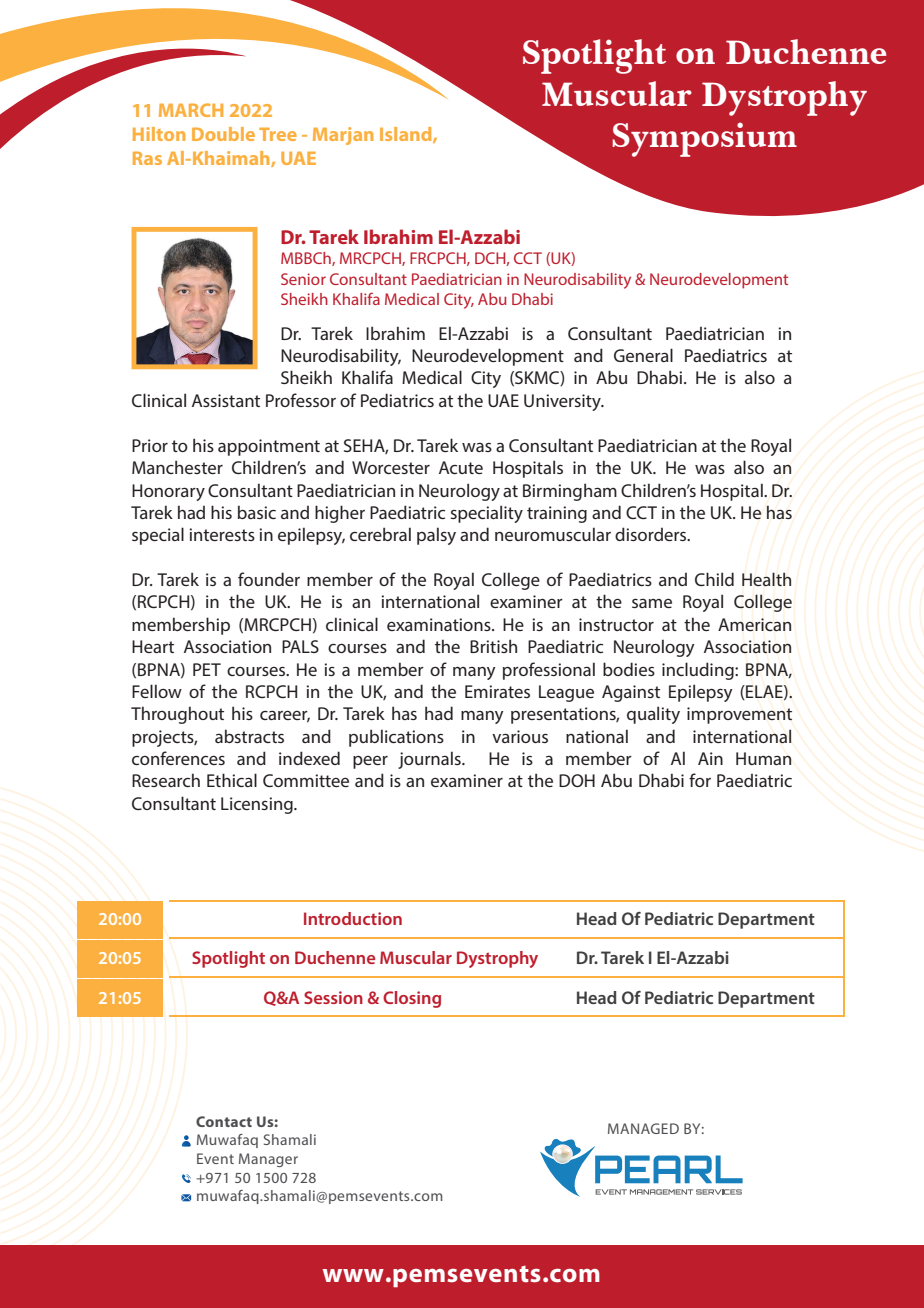 This screenshot has width=924, height=1308. What do you see at coordinates (699, 671) in the screenshot?
I see `including` at bounding box center [699, 671].
